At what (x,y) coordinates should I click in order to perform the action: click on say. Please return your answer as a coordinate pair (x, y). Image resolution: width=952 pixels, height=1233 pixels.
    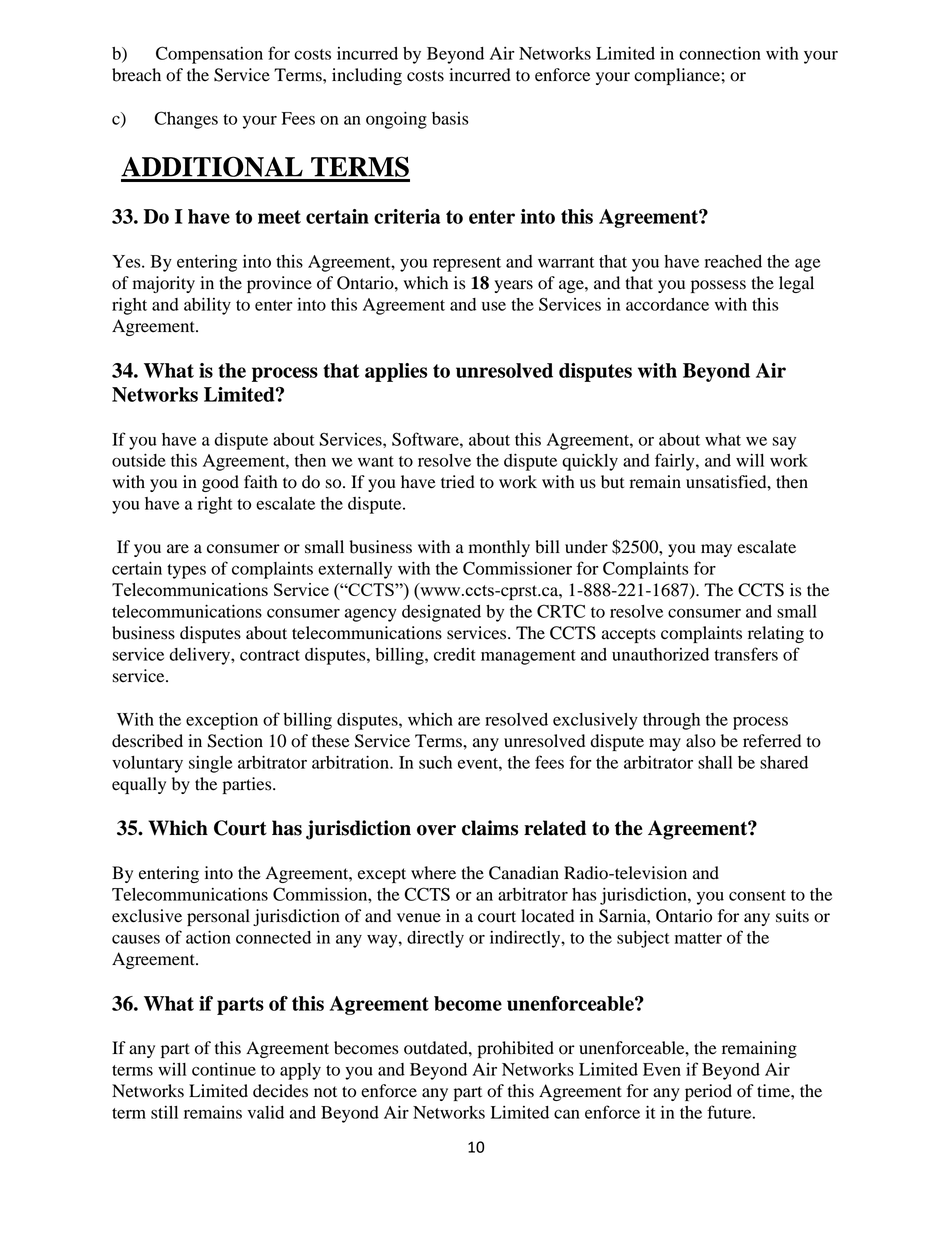
    Looking at the image, I should click on (784, 443).
